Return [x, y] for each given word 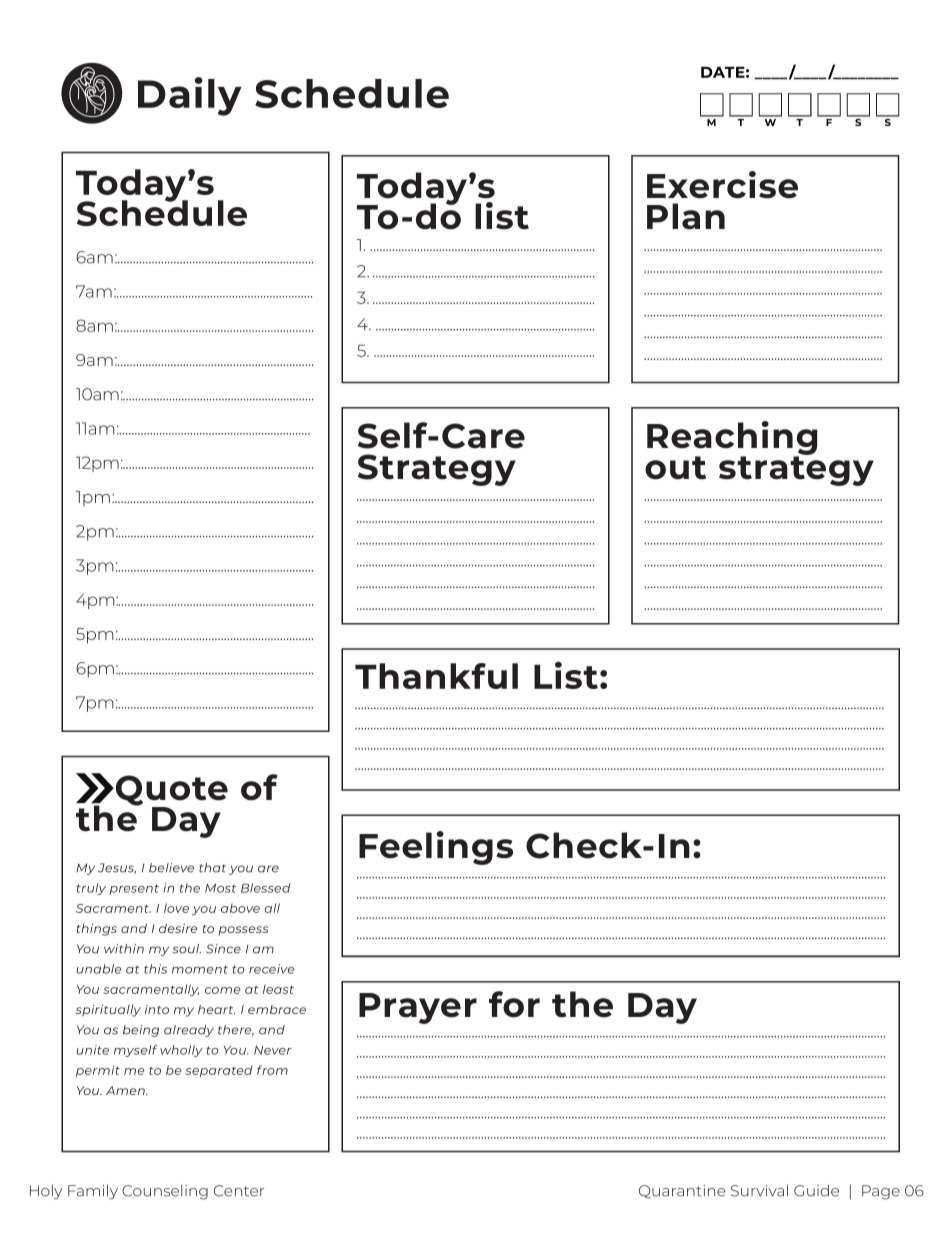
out [675, 468]
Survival [759, 1190]
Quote [172, 791]
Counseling [165, 1192]
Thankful [436, 676]
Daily [190, 96]
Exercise [722, 185]
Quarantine [682, 1192]
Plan [686, 216]
